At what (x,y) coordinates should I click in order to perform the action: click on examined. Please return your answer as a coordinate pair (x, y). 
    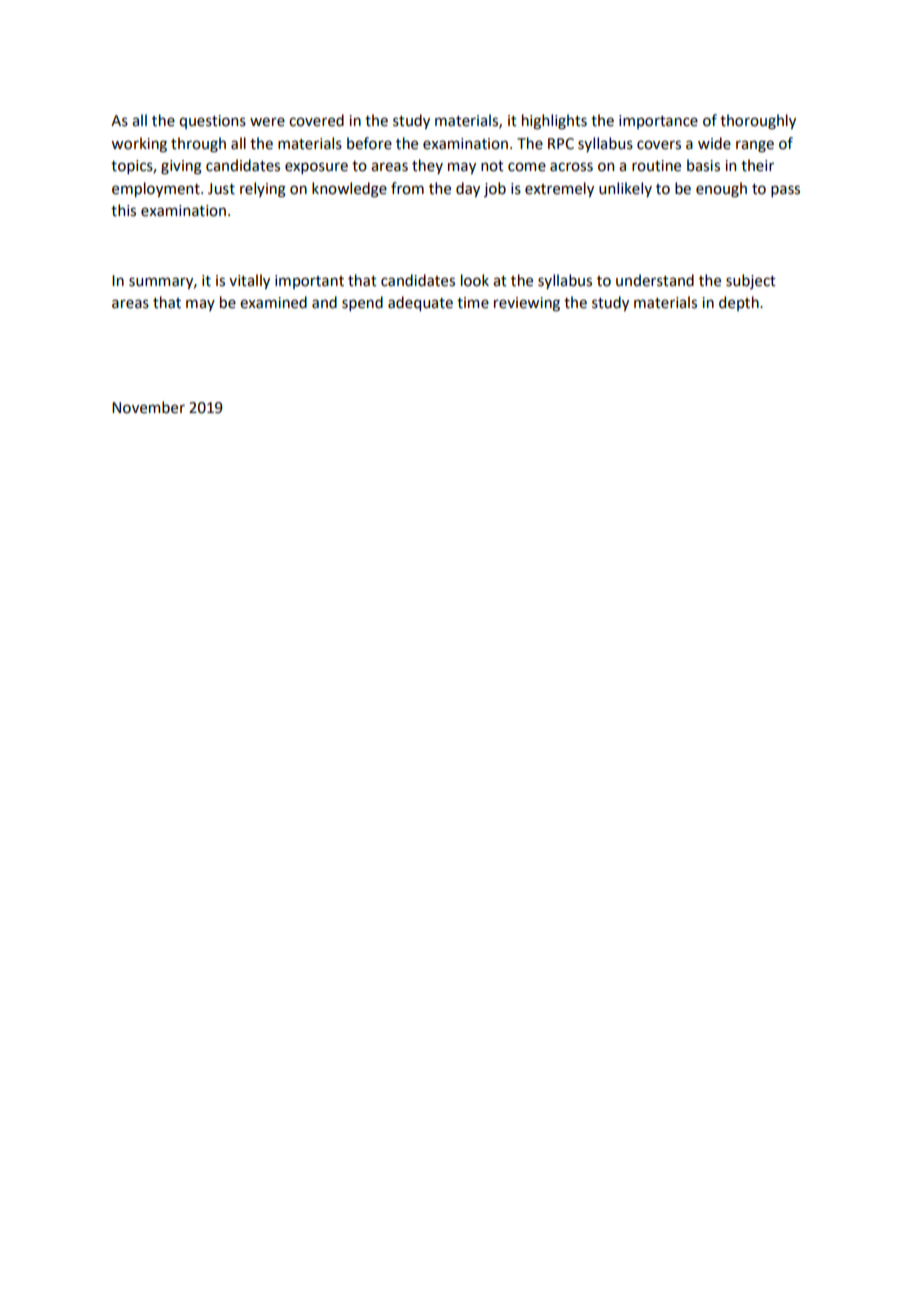
    Looking at the image, I should click on (273, 302).
